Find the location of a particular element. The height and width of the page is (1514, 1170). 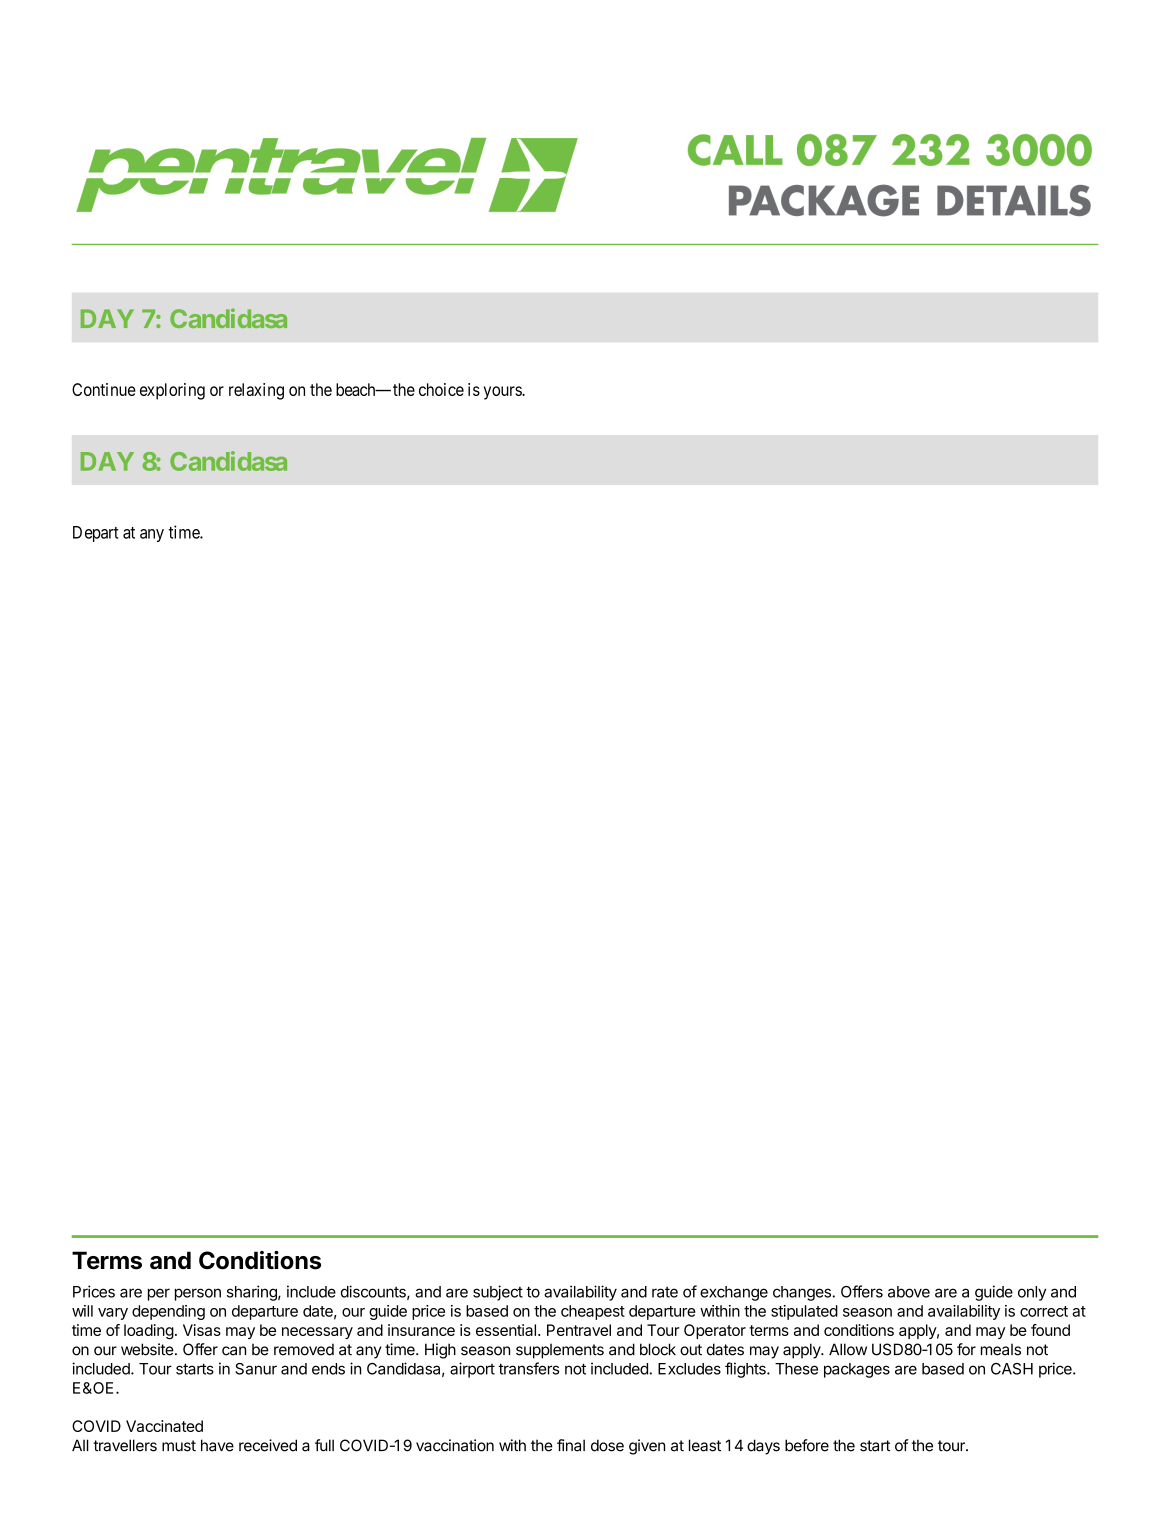

person is located at coordinates (198, 1294).
